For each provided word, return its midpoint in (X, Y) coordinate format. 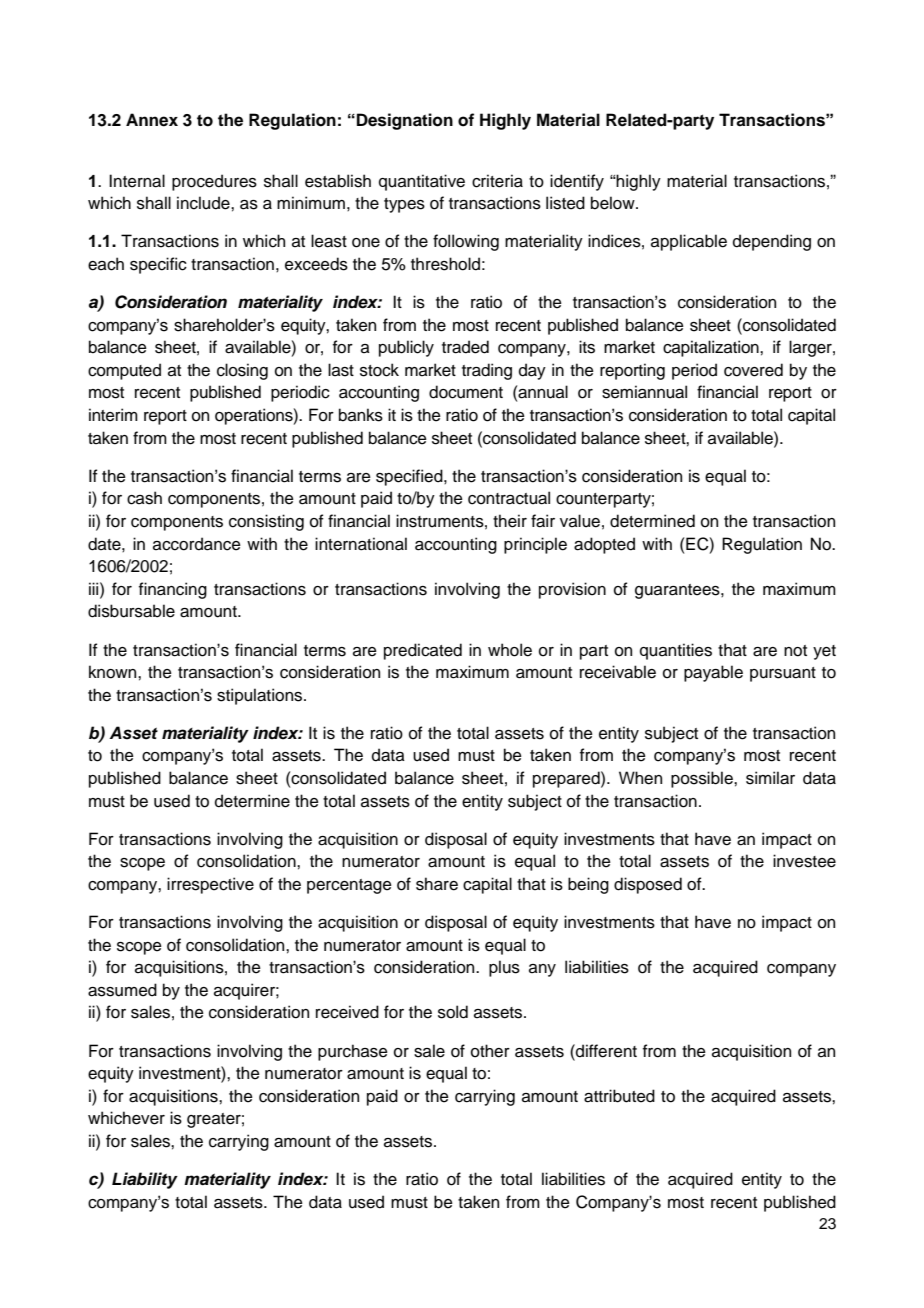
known (114, 672)
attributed (619, 1096)
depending (772, 242)
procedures (214, 182)
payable (713, 673)
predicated (423, 651)
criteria (497, 181)
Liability (145, 1180)
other (490, 1051)
